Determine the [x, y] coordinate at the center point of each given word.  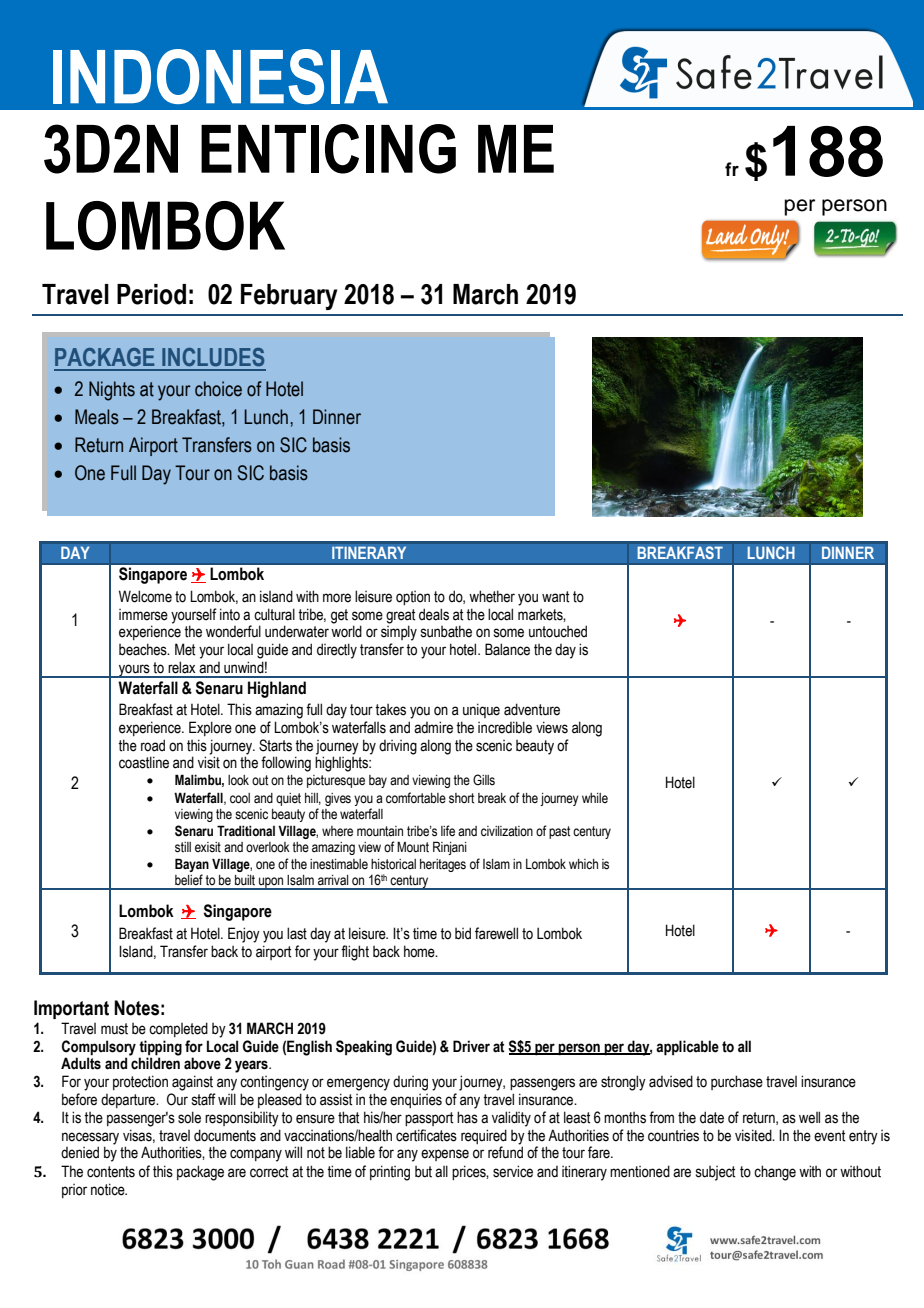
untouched [558, 631]
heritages [443, 865]
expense [445, 1155]
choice [218, 389]
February [289, 297]
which [583, 864]
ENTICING [328, 149]
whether [492, 596]
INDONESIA [220, 76]
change [775, 1173]
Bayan [192, 865]
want [556, 597]
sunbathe [446, 631]
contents [111, 1172]
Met [185, 649]
